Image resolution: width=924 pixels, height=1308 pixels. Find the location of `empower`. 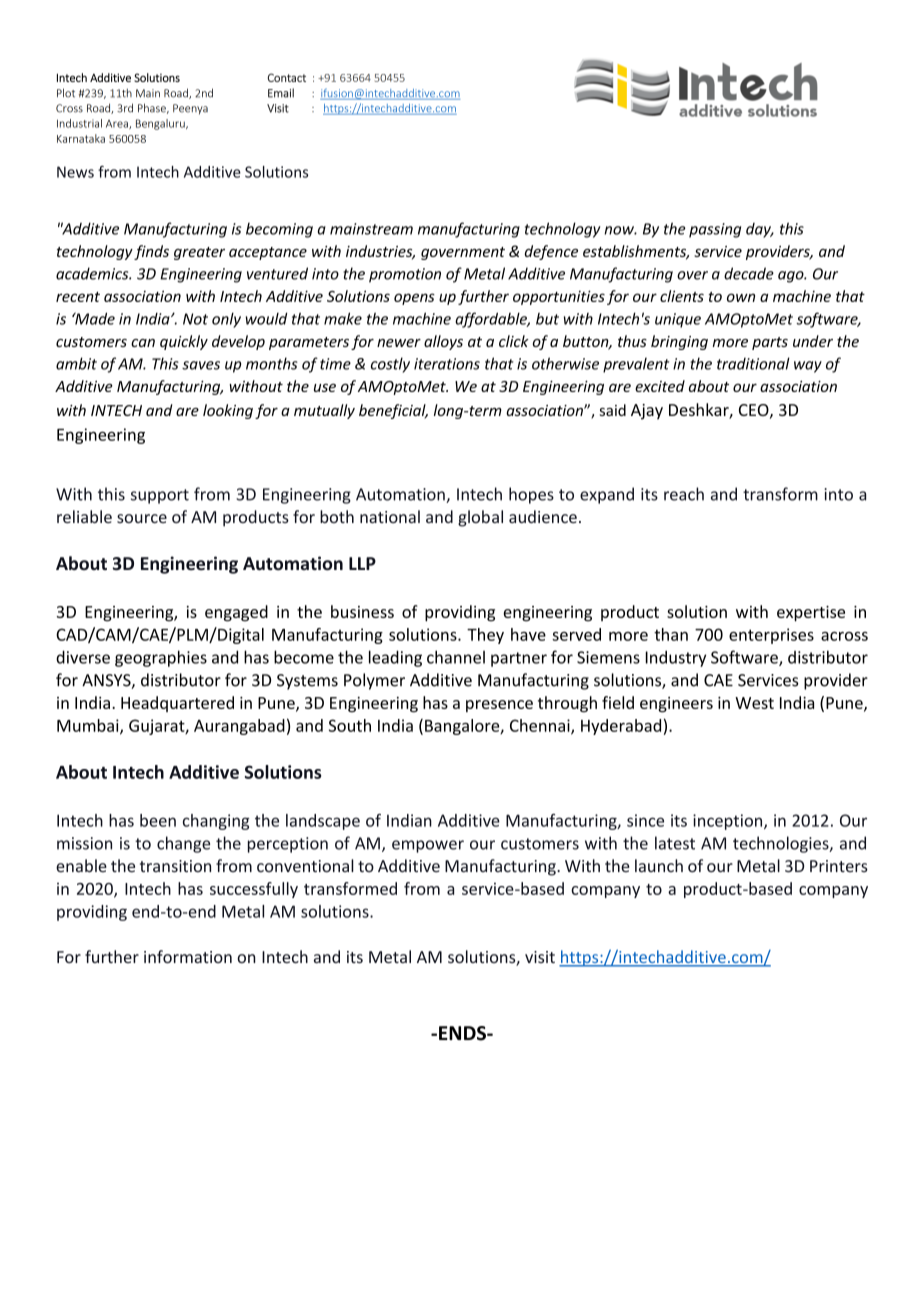

empower is located at coordinates (428, 846).
